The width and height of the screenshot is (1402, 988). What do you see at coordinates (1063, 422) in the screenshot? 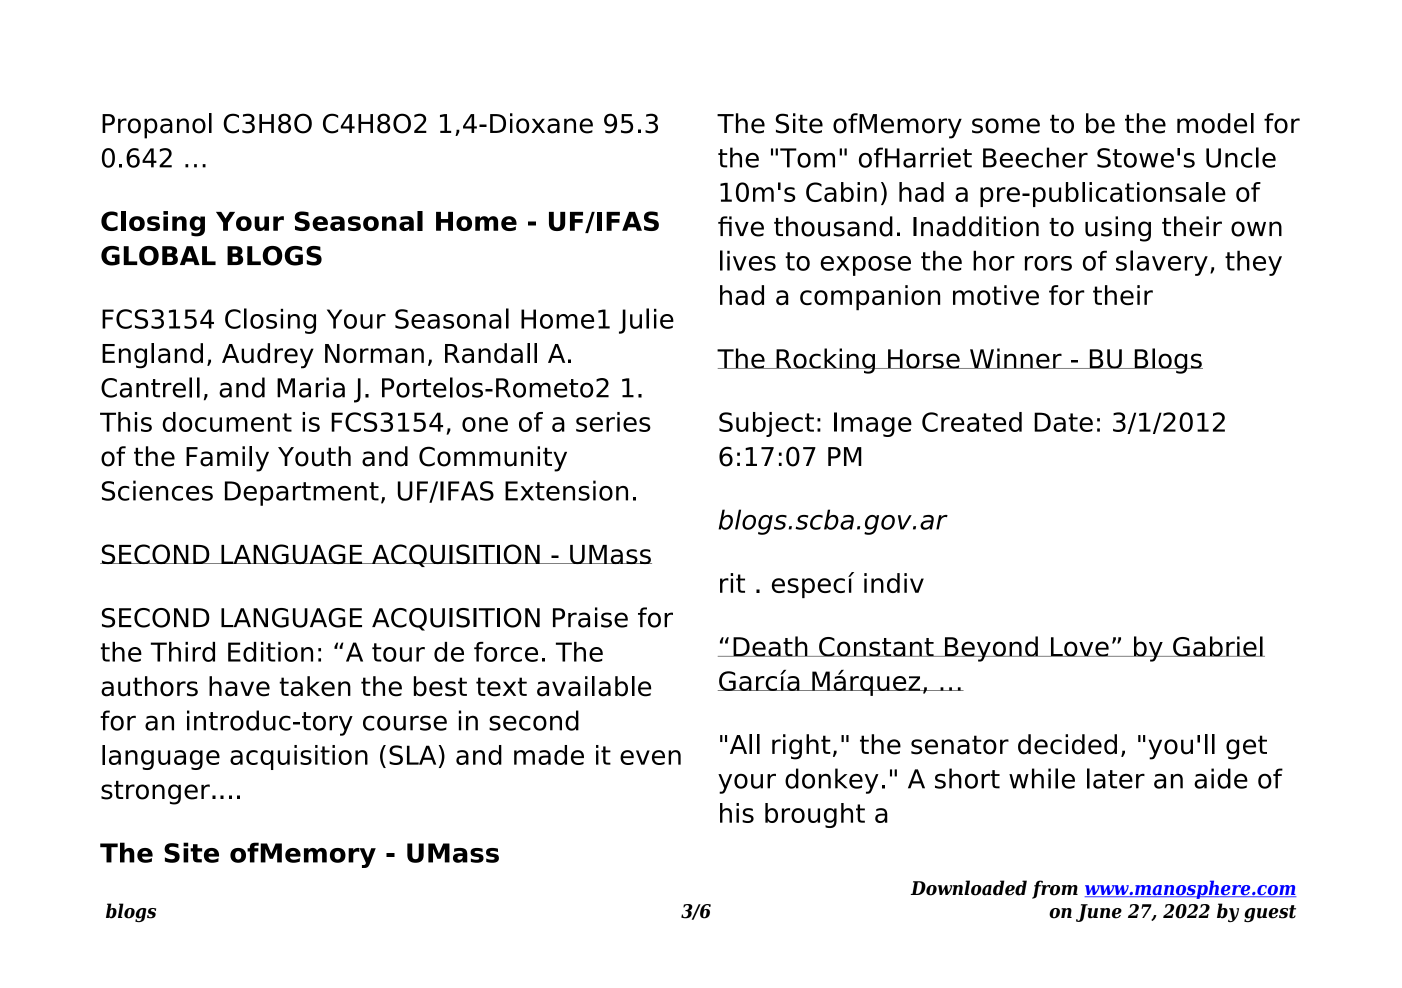
I see `Date` at bounding box center [1063, 422].
